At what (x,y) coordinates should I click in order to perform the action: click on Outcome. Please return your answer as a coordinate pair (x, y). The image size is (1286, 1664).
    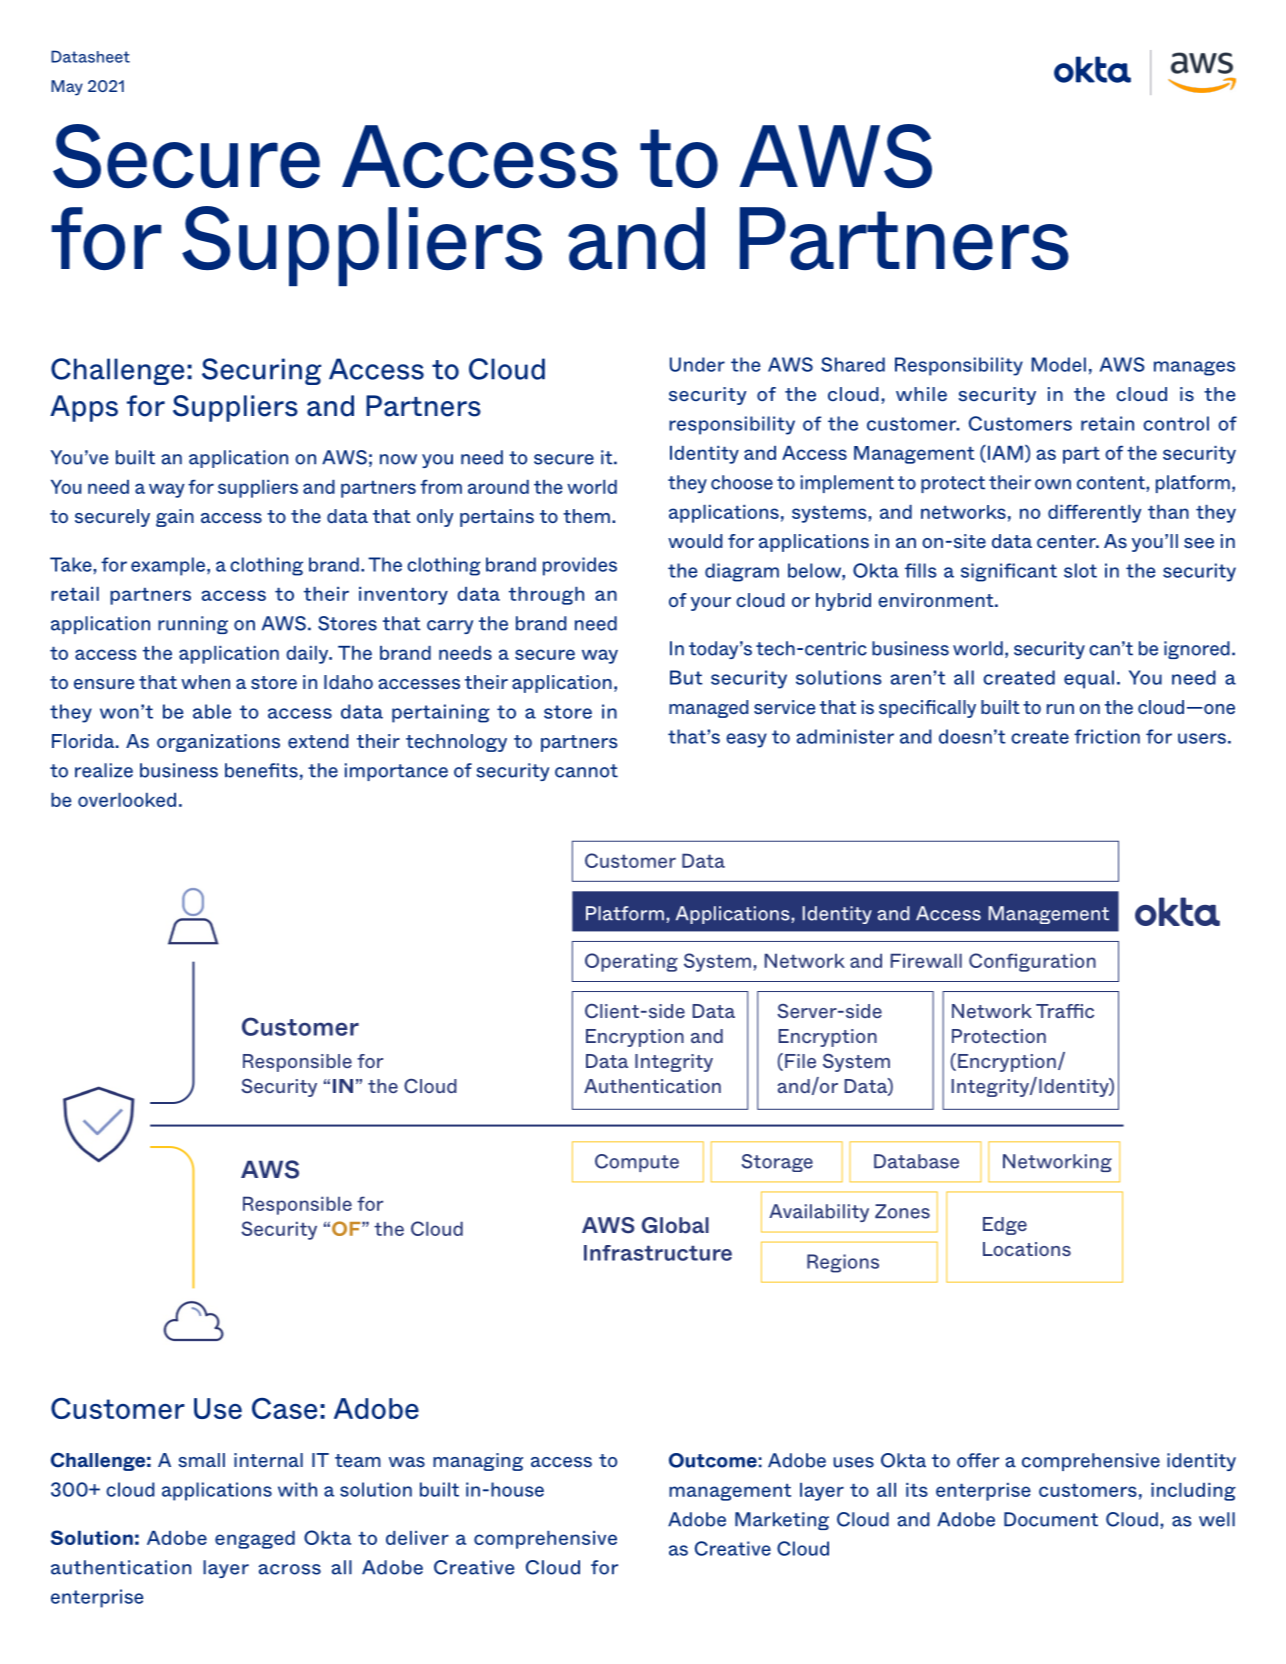
    Looking at the image, I should click on (713, 1460).
